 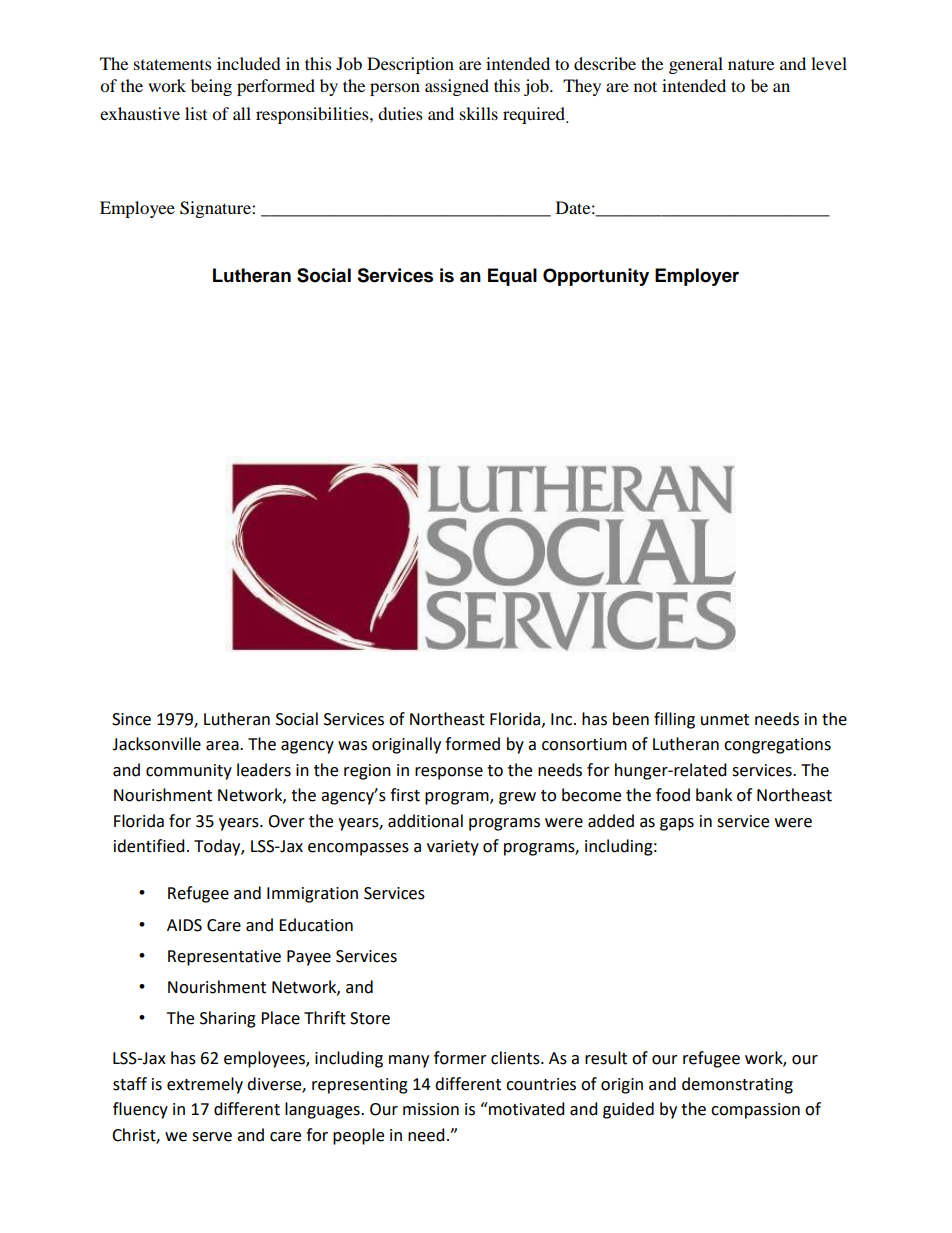 I want to click on identified, so click(x=149, y=846).
